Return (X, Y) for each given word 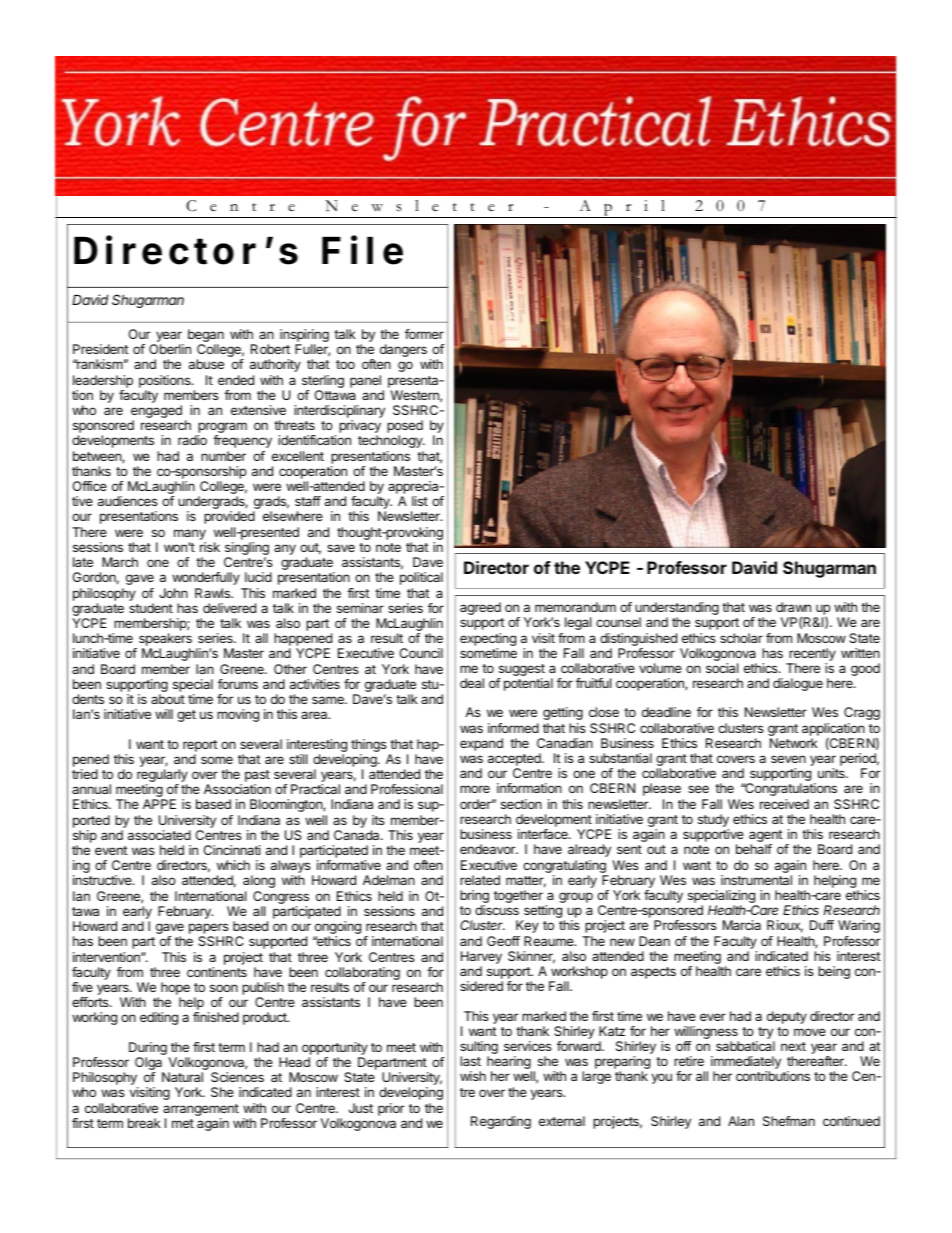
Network (794, 743)
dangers (403, 350)
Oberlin (170, 349)
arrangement (201, 1110)
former (424, 334)
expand (481, 744)
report (200, 746)
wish (473, 1076)
